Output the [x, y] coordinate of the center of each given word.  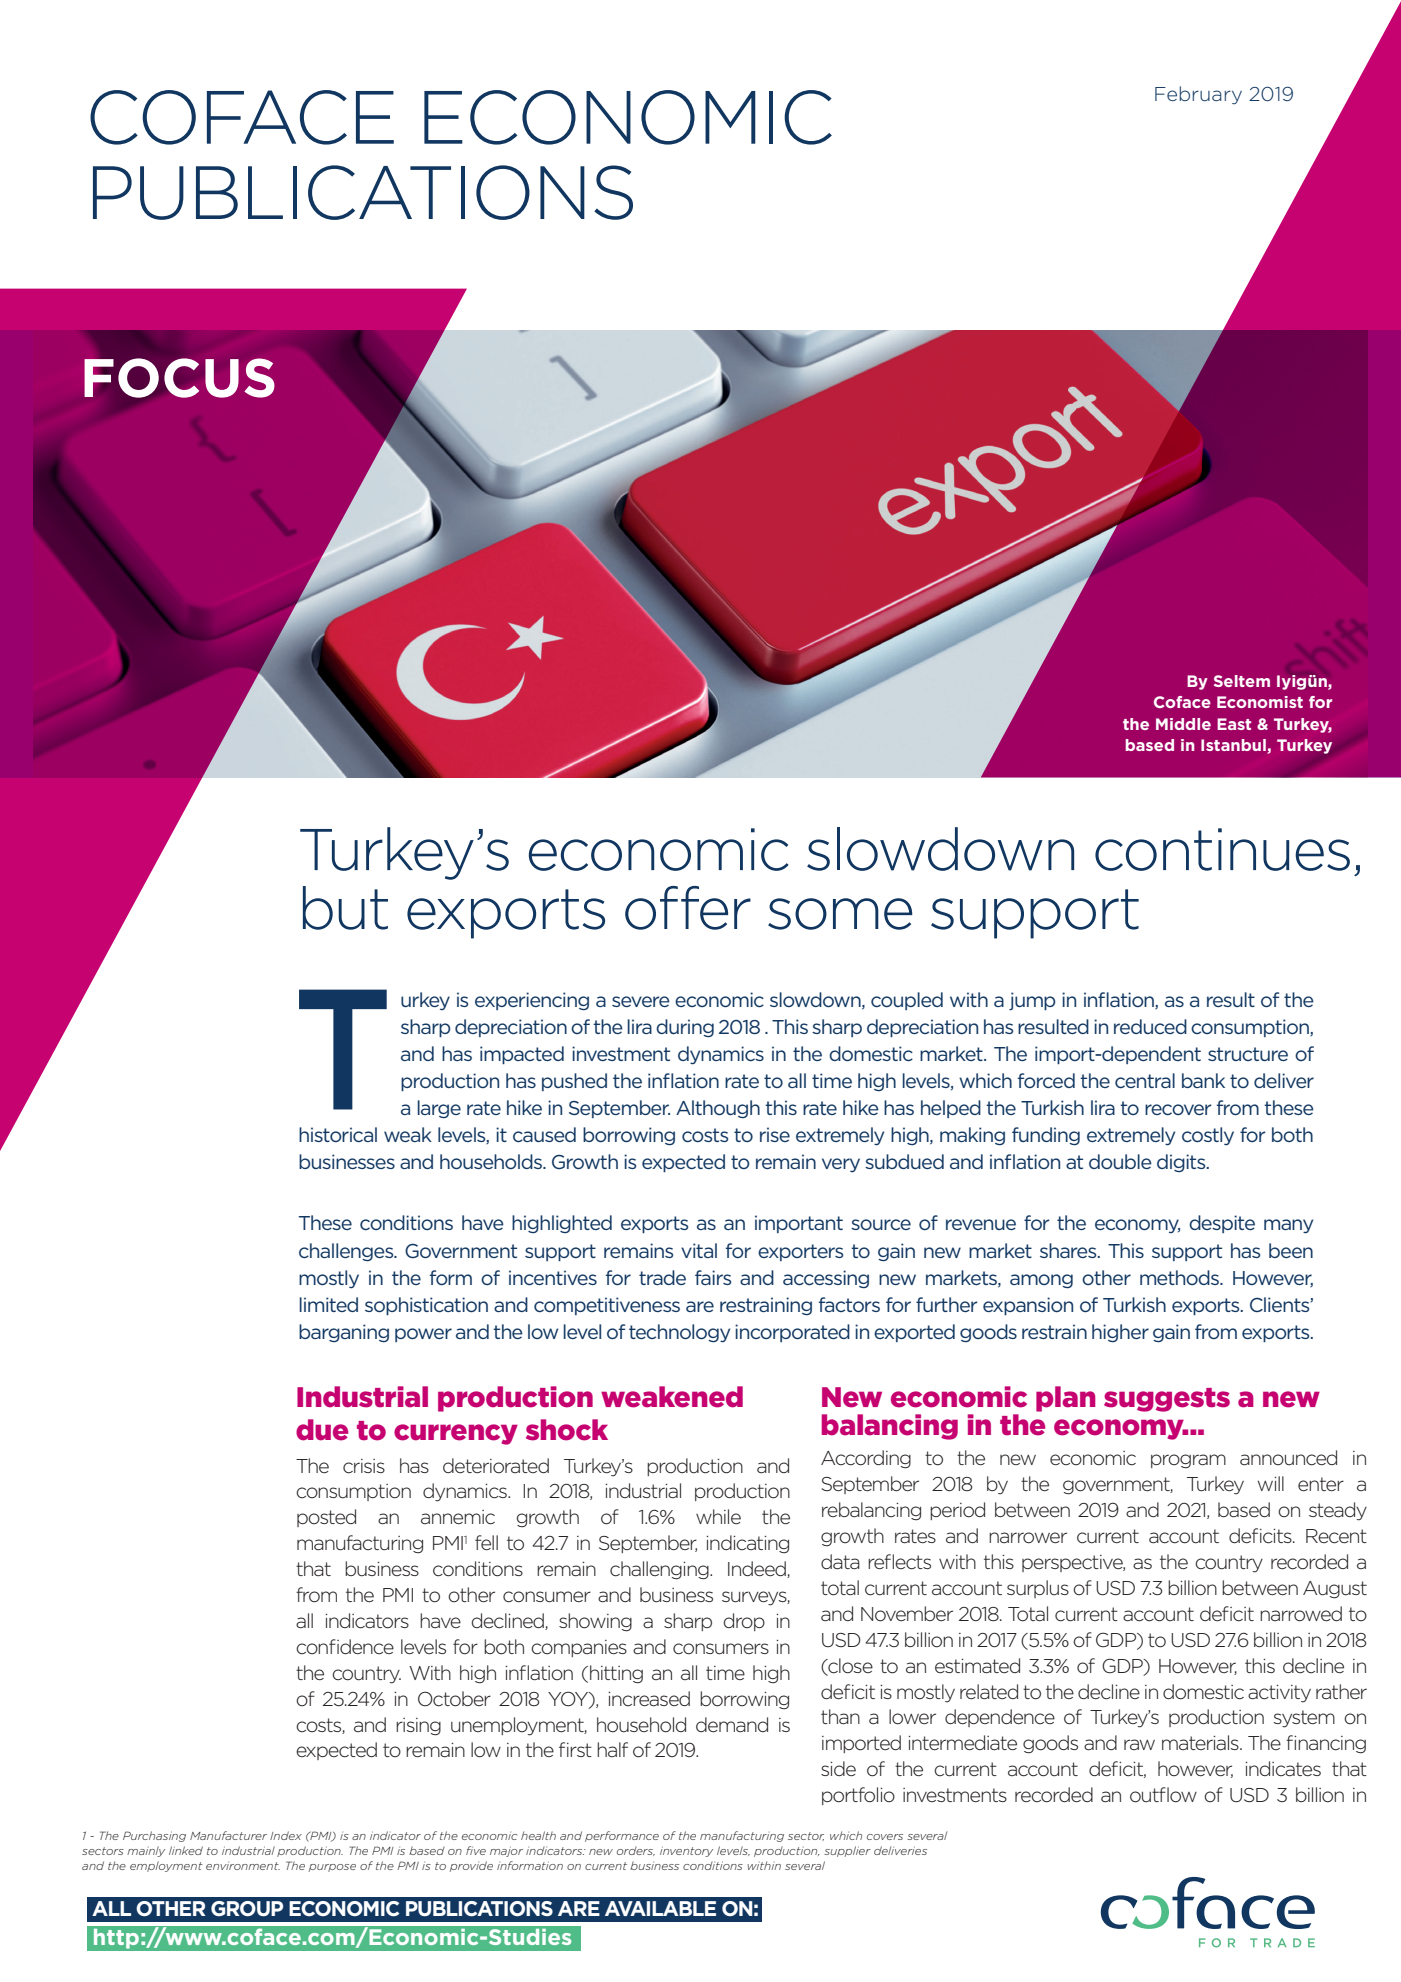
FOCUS [179, 378]
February [1198, 95]
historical [338, 1134]
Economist [1260, 702]
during [685, 1028]
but [345, 908]
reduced [1150, 1026]
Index [286, 1835]
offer [688, 908]
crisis [364, 1466]
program [1188, 1461]
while [718, 1516]
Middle [1183, 724]
